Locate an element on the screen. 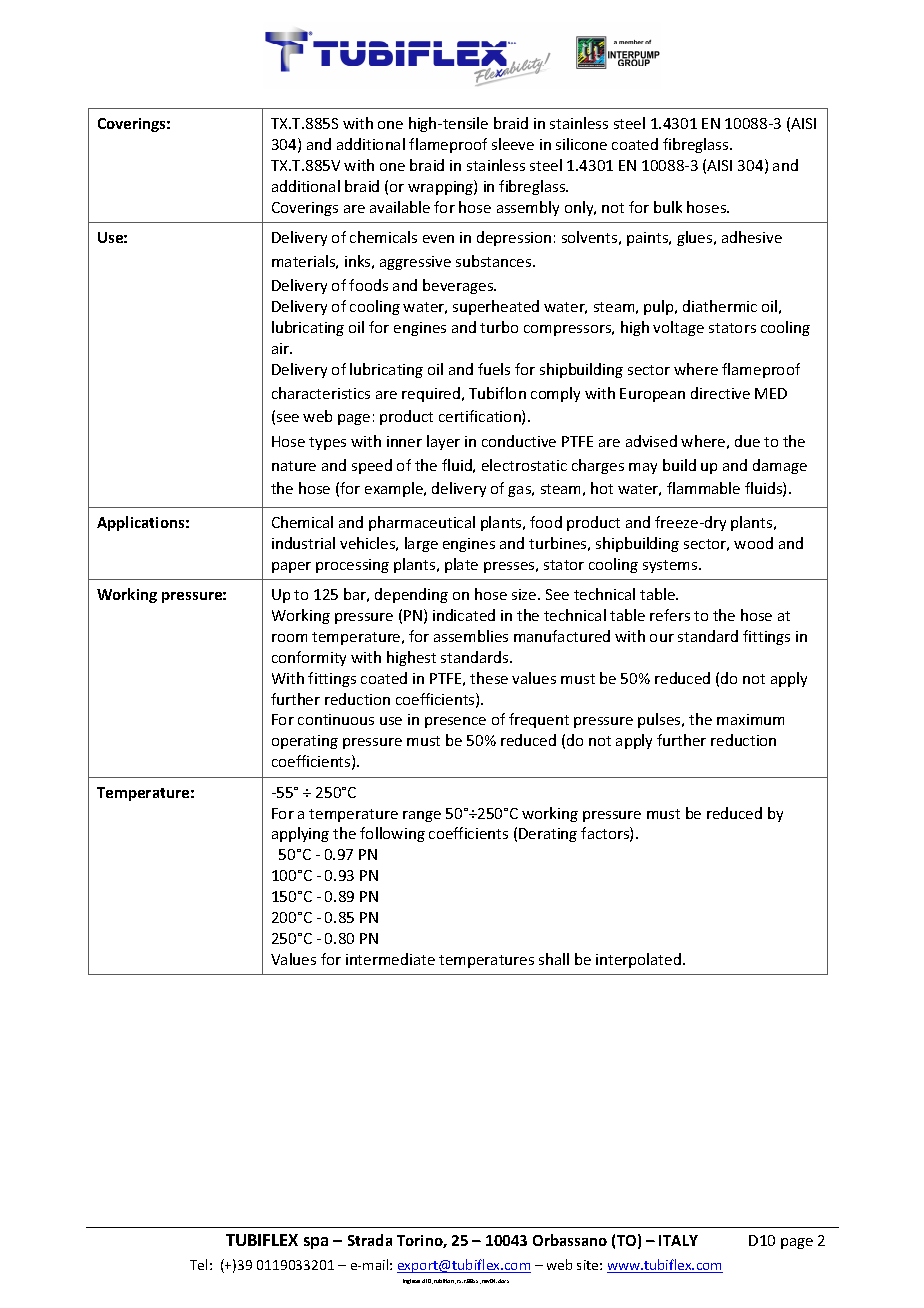 The height and width of the screenshot is (1308, 924). wood is located at coordinates (753, 543).
